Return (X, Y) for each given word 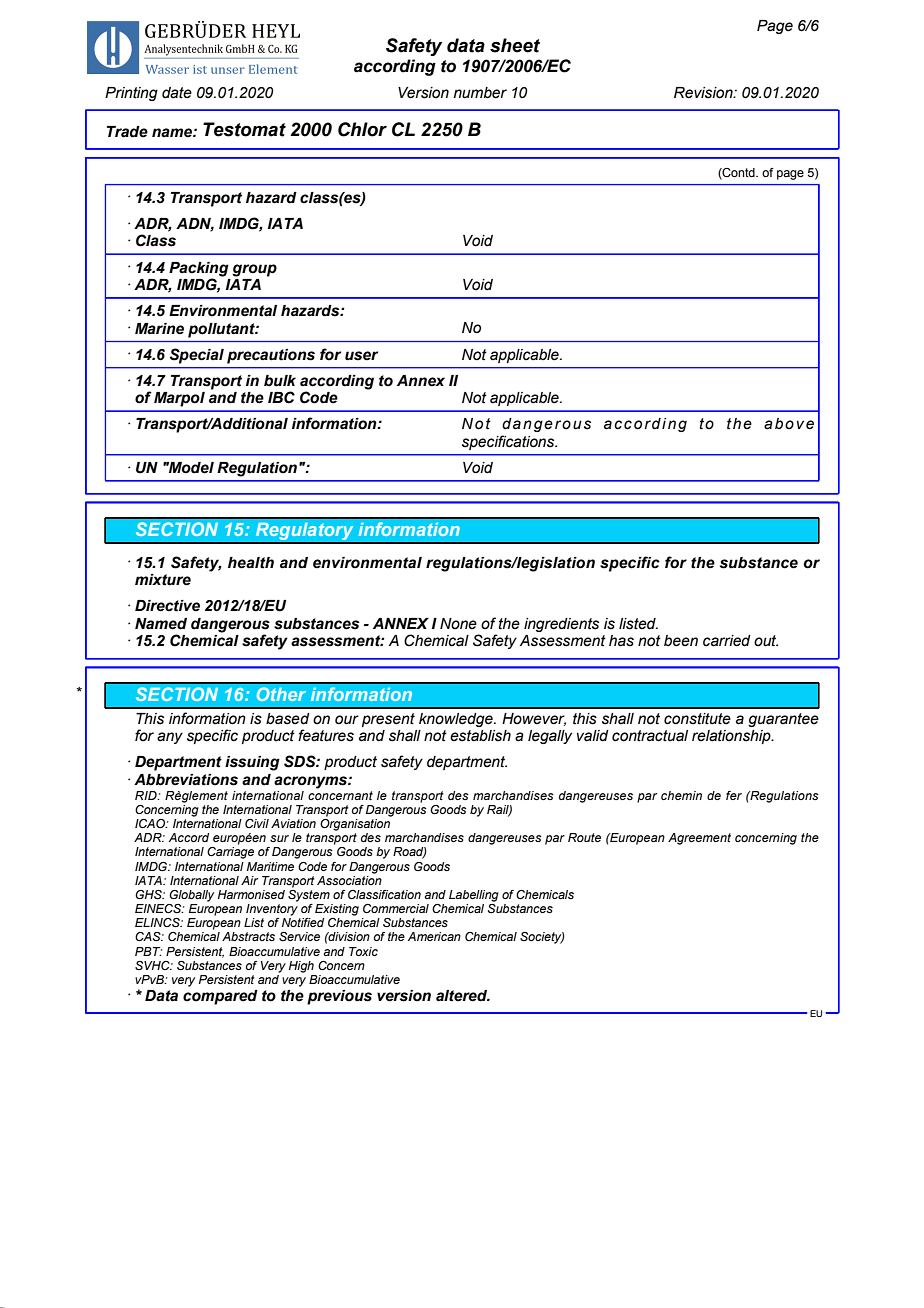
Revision (704, 93)
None (458, 624)
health (251, 563)
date (177, 93)
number (480, 93)
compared (220, 997)
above (789, 424)
